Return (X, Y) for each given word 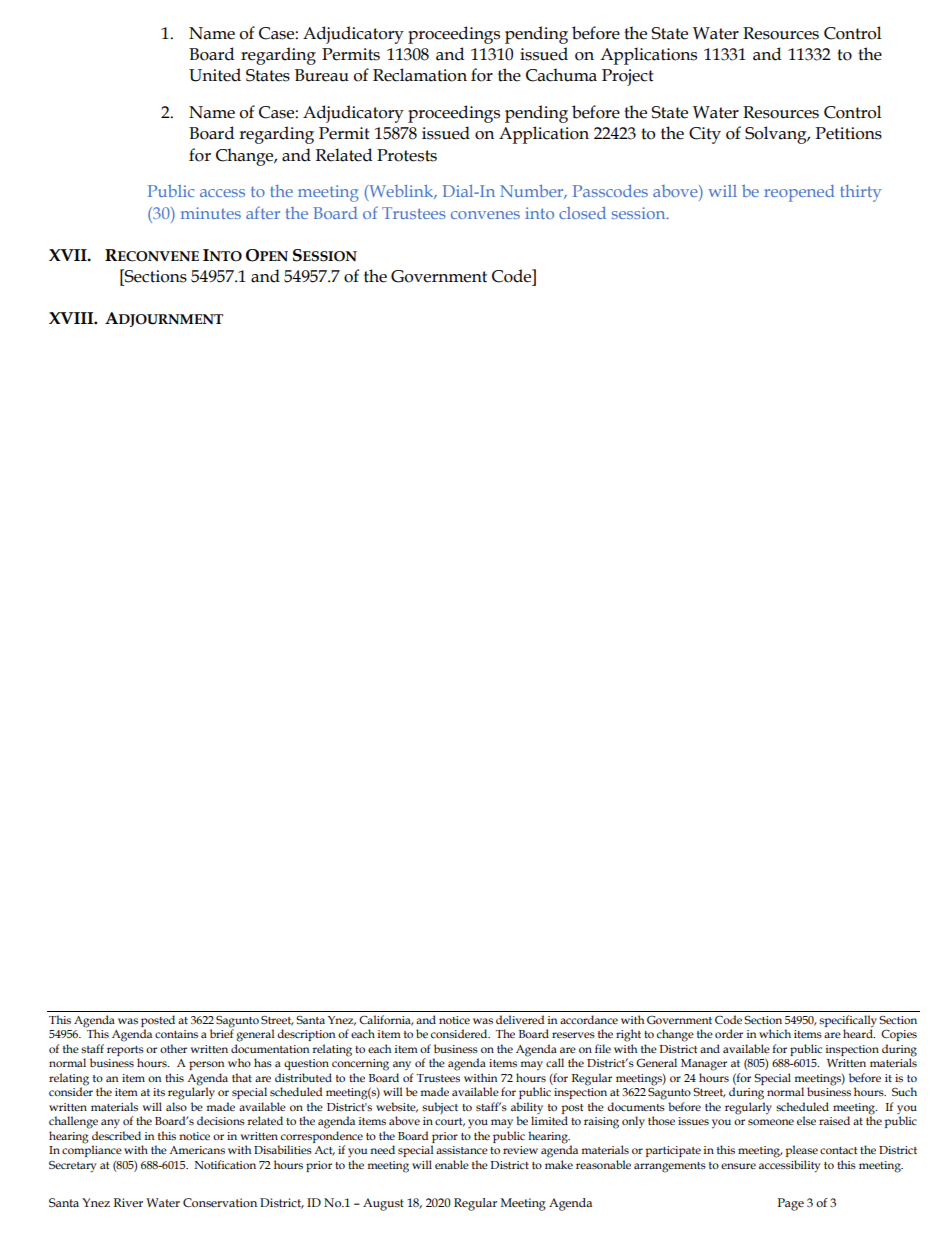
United (215, 75)
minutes (211, 213)
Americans (197, 1150)
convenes (485, 215)
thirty (860, 193)
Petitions (848, 133)
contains (176, 1034)
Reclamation (420, 75)
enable (452, 1164)
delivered (520, 1019)
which (775, 1033)
